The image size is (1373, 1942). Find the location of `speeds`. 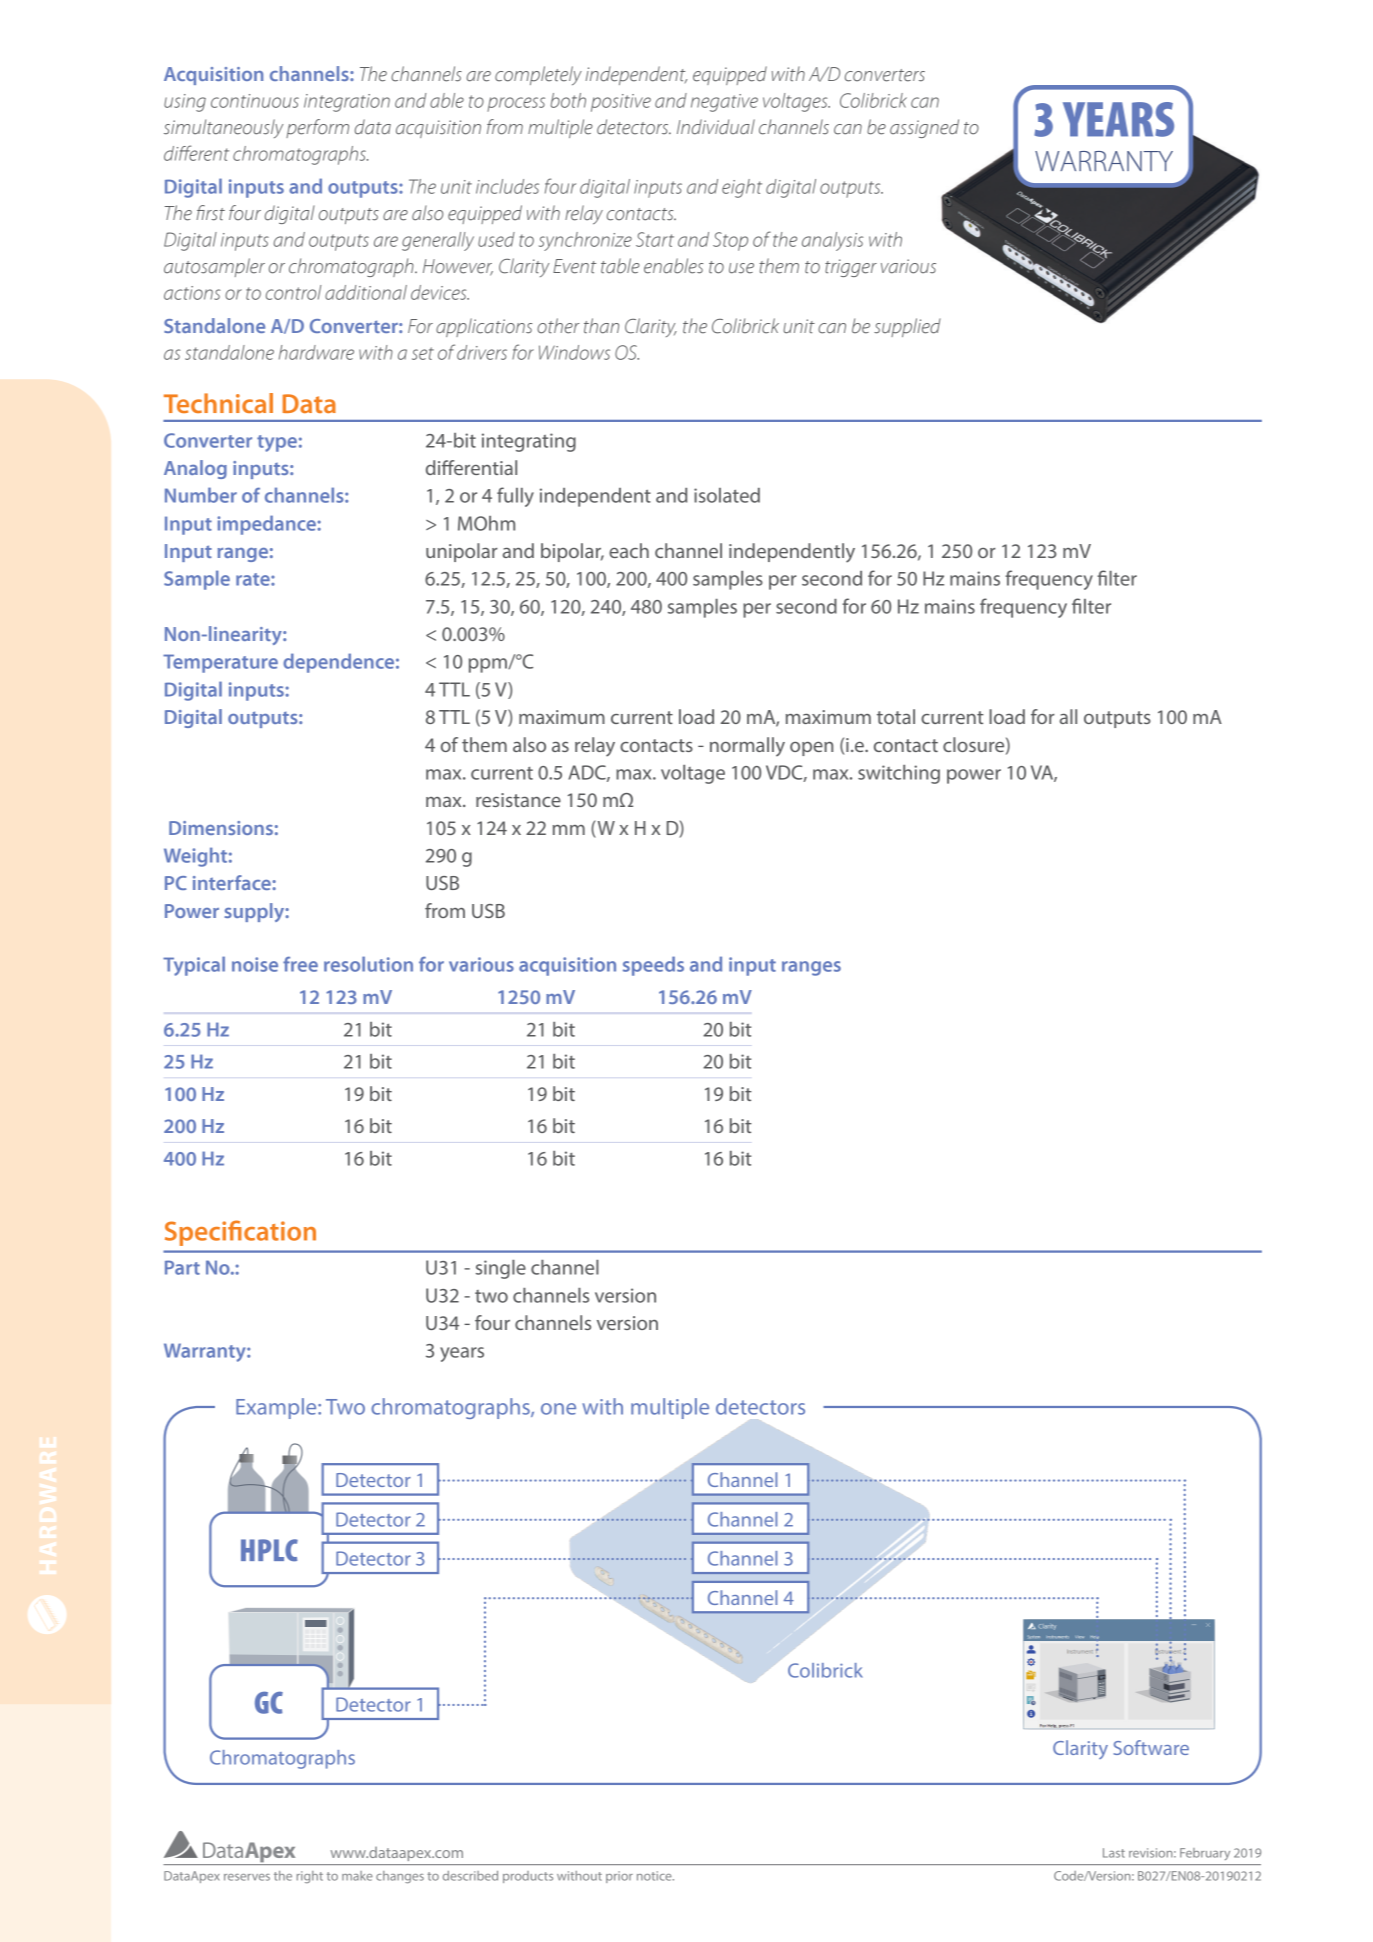

speeds is located at coordinates (653, 966).
